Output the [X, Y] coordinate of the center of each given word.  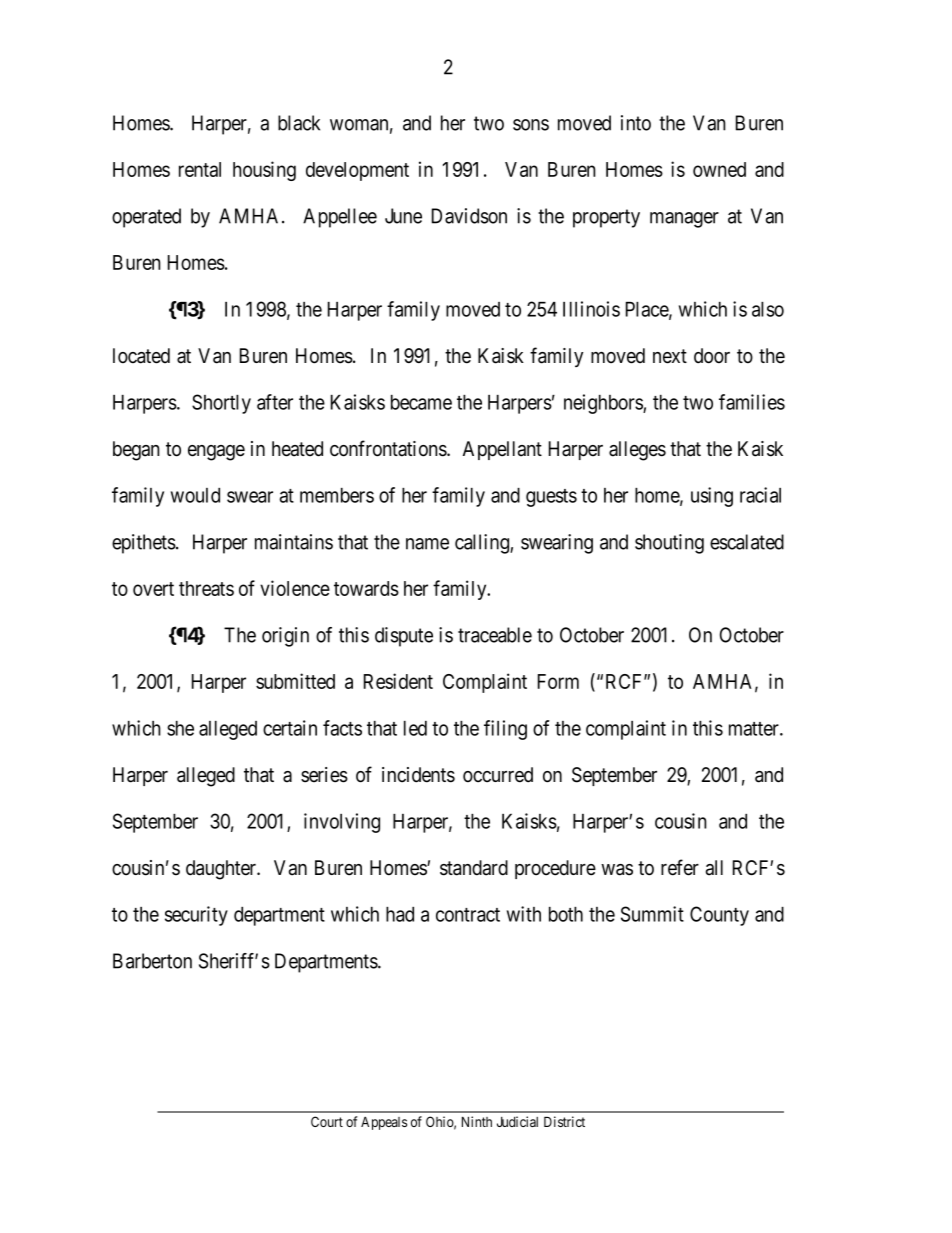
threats [206, 588]
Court [327, 1121]
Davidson [469, 216]
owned [719, 169]
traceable [495, 635]
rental [200, 169]
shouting [669, 544]
